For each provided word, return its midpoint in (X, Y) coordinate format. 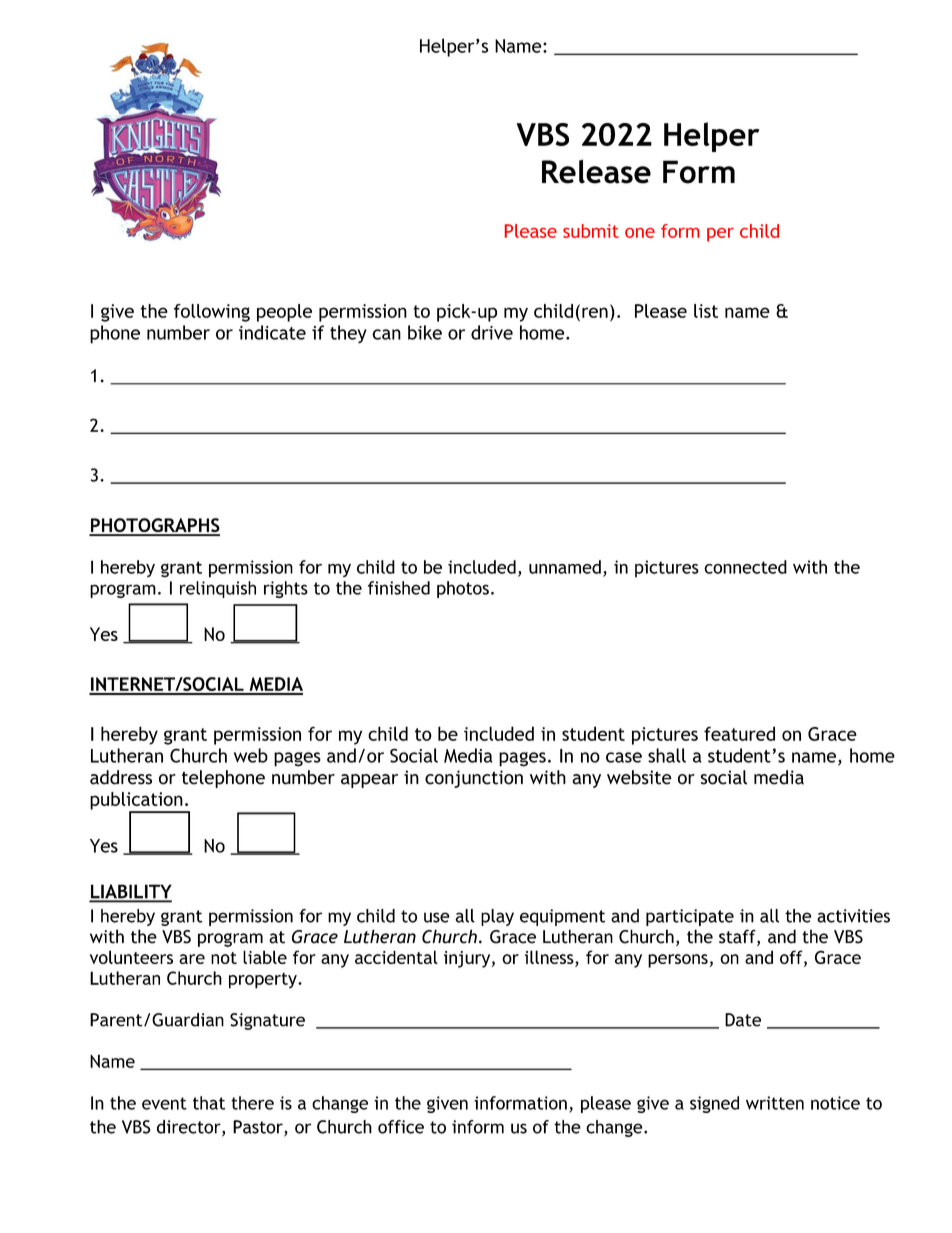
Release (596, 171)
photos (463, 589)
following (212, 313)
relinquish (218, 589)
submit (591, 231)
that (209, 1103)
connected (745, 567)
